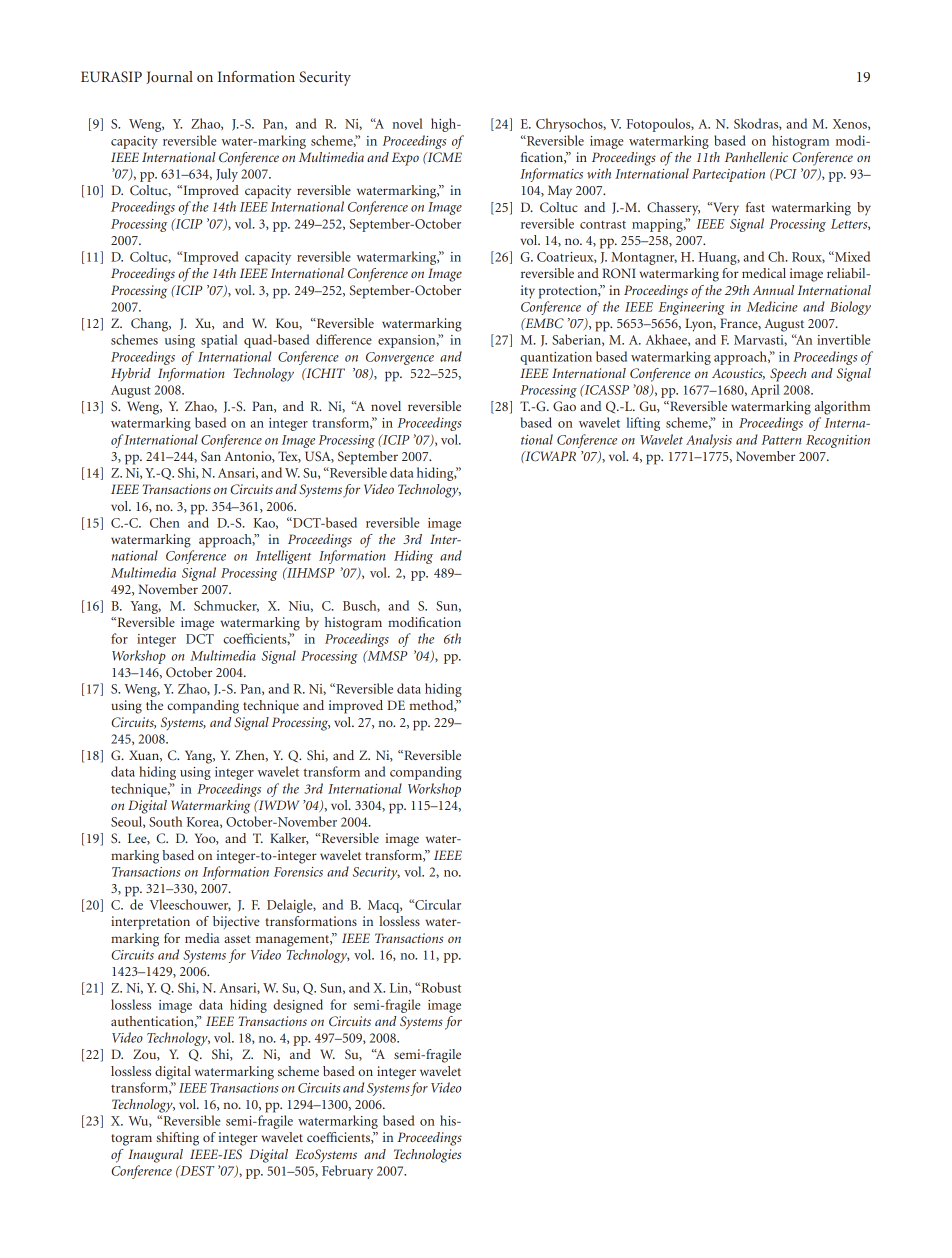 This image has width=952, height=1258. Describe the element at coordinates (211, 456) in the image. I see `San` at that location.
